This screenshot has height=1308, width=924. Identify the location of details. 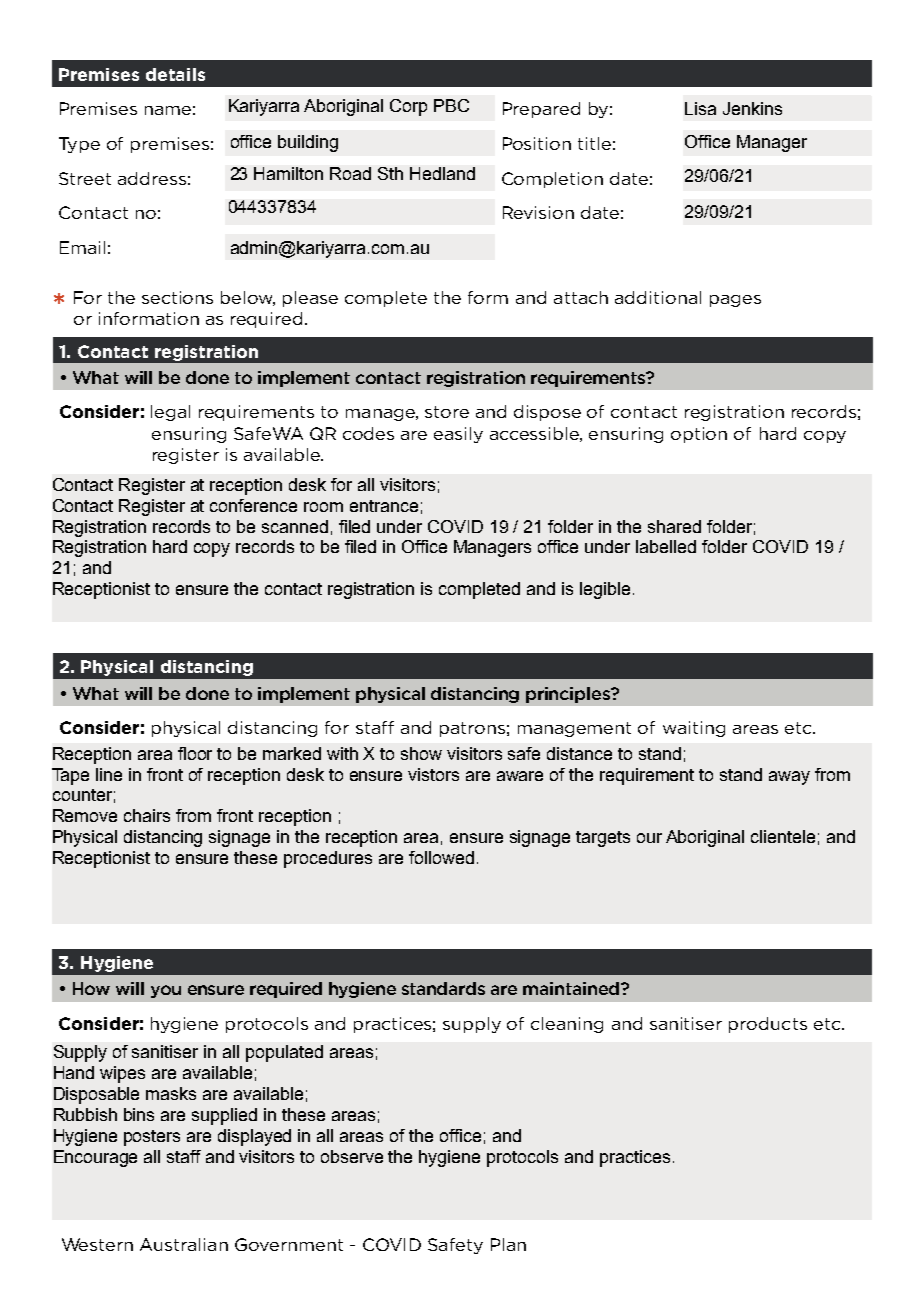
(175, 74).
